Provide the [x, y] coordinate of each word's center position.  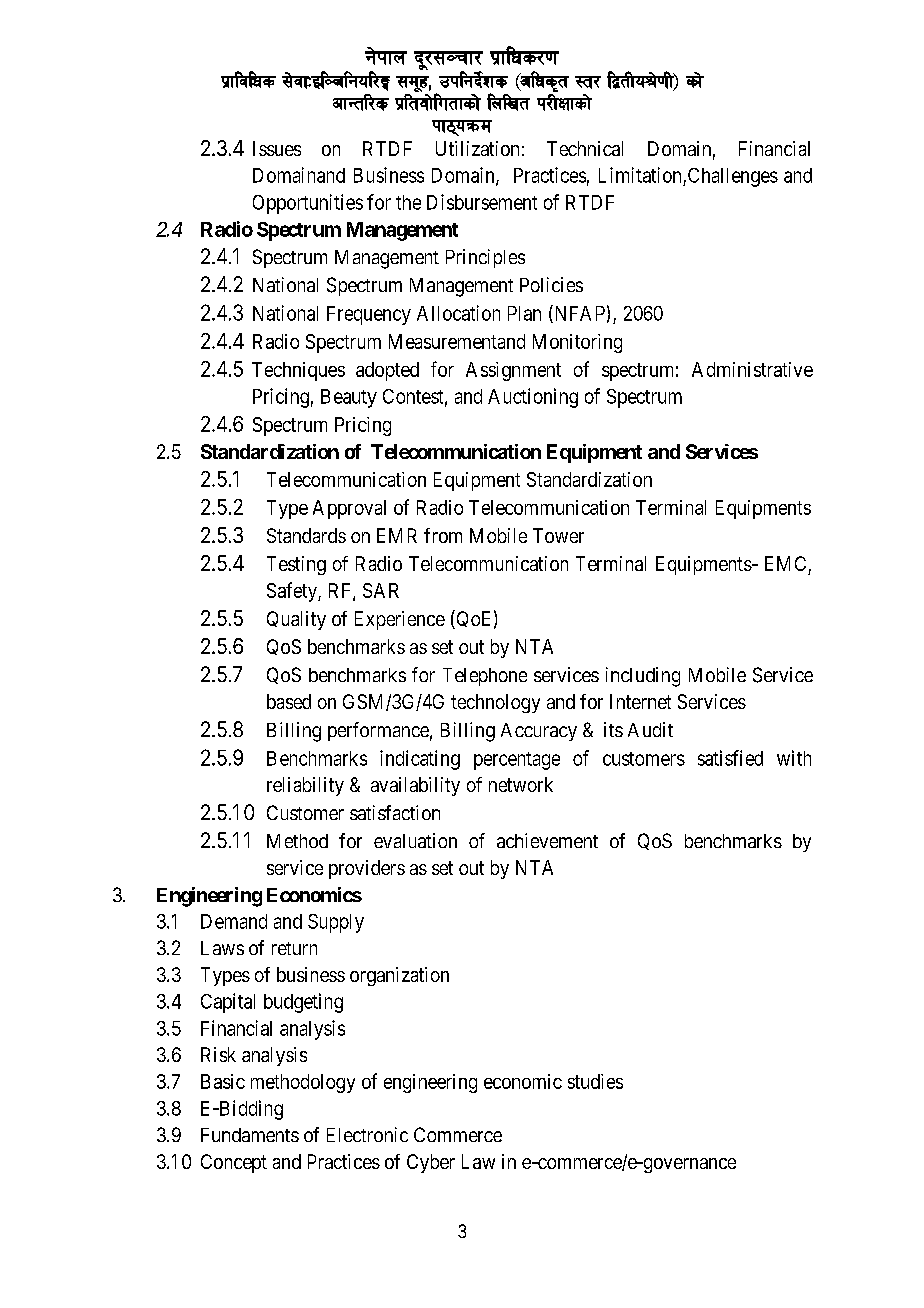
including [643, 677]
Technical [585, 148]
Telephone [485, 677]
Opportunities [308, 204]
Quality [296, 620]
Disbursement [482, 202]
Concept [234, 1163]
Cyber [431, 1163]
